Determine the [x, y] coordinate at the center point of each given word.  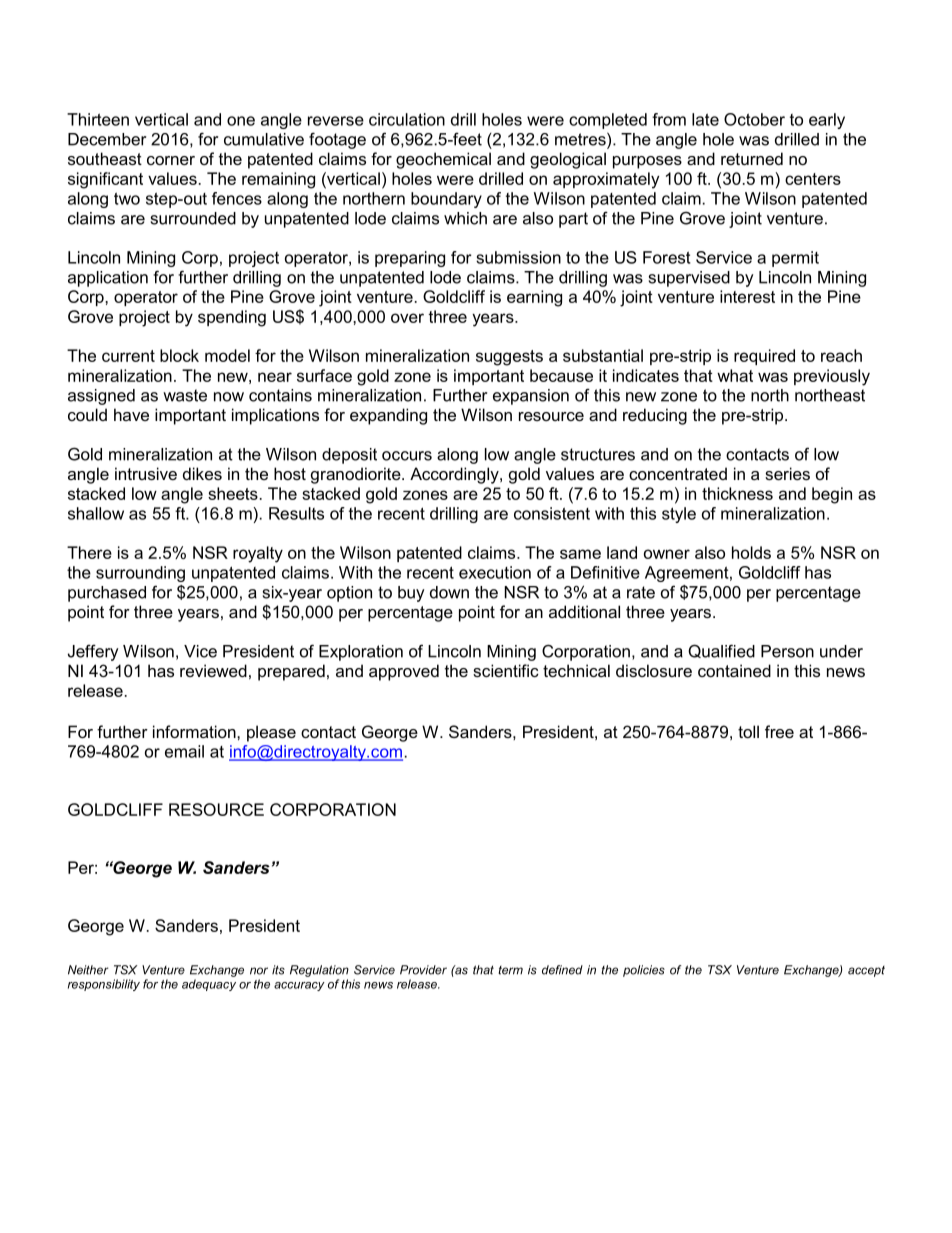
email [184, 751]
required [764, 357]
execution [495, 572]
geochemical [443, 160]
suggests [509, 358]
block [179, 355]
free [779, 731]
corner [171, 160]
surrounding [140, 574]
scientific [506, 670]
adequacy [209, 985]
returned [752, 158]
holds [751, 552]
